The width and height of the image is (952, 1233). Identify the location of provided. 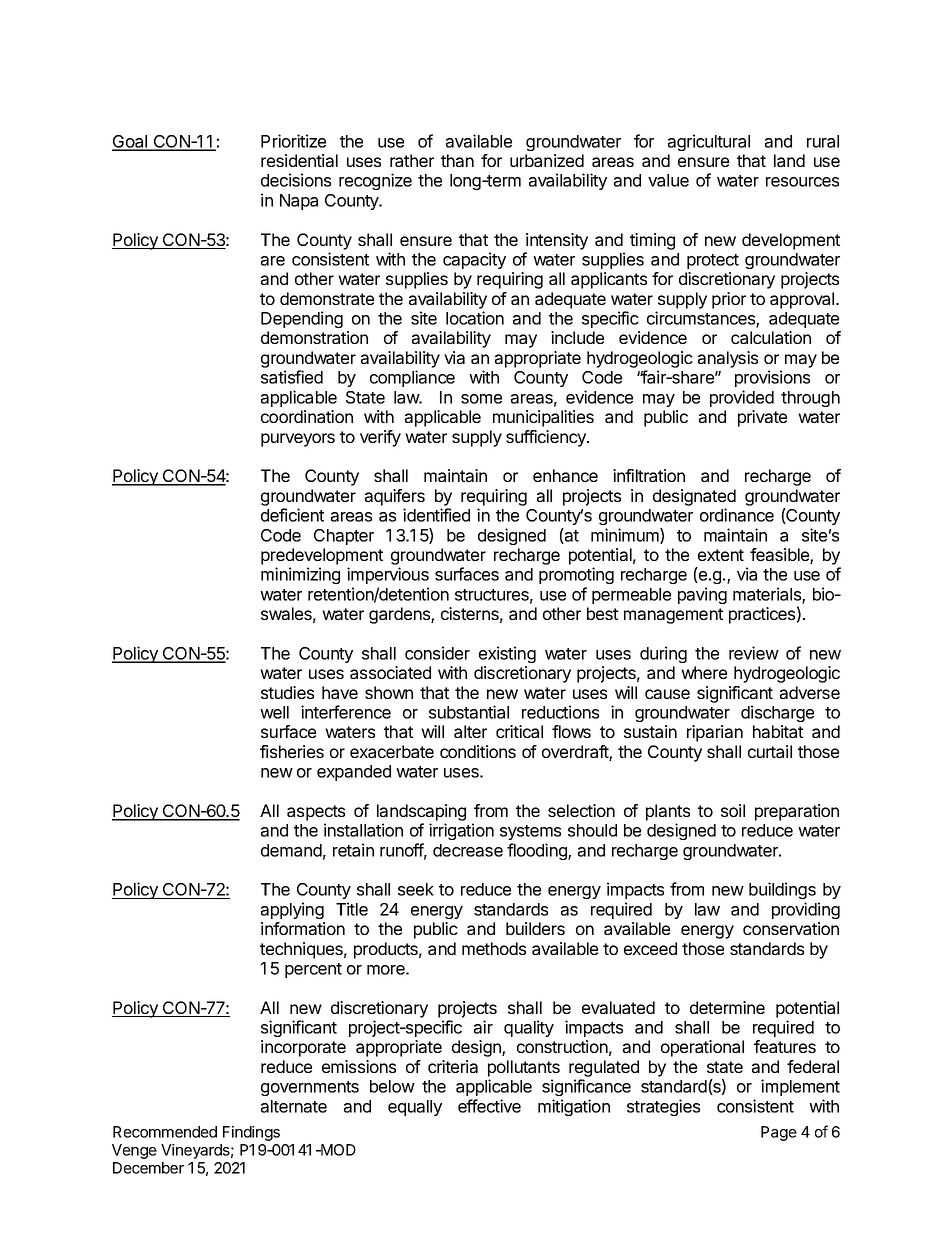
(742, 398).
